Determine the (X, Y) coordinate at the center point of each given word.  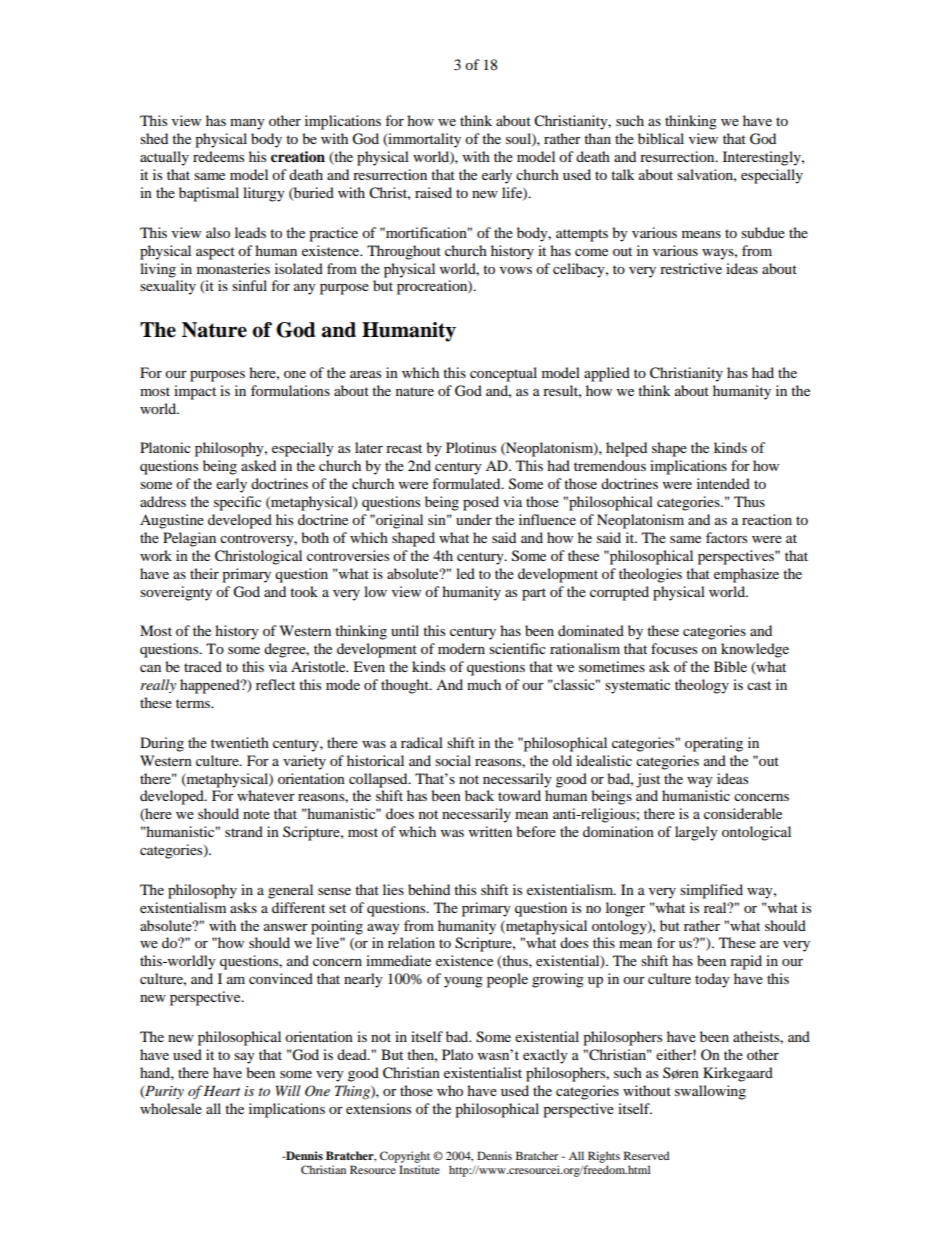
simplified (711, 891)
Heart (221, 1090)
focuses (674, 648)
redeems (218, 156)
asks (243, 907)
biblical (661, 138)
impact (195, 392)
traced (203, 666)
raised (433, 192)
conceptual (503, 374)
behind (429, 889)
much (484, 684)
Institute (419, 1169)
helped (626, 449)
